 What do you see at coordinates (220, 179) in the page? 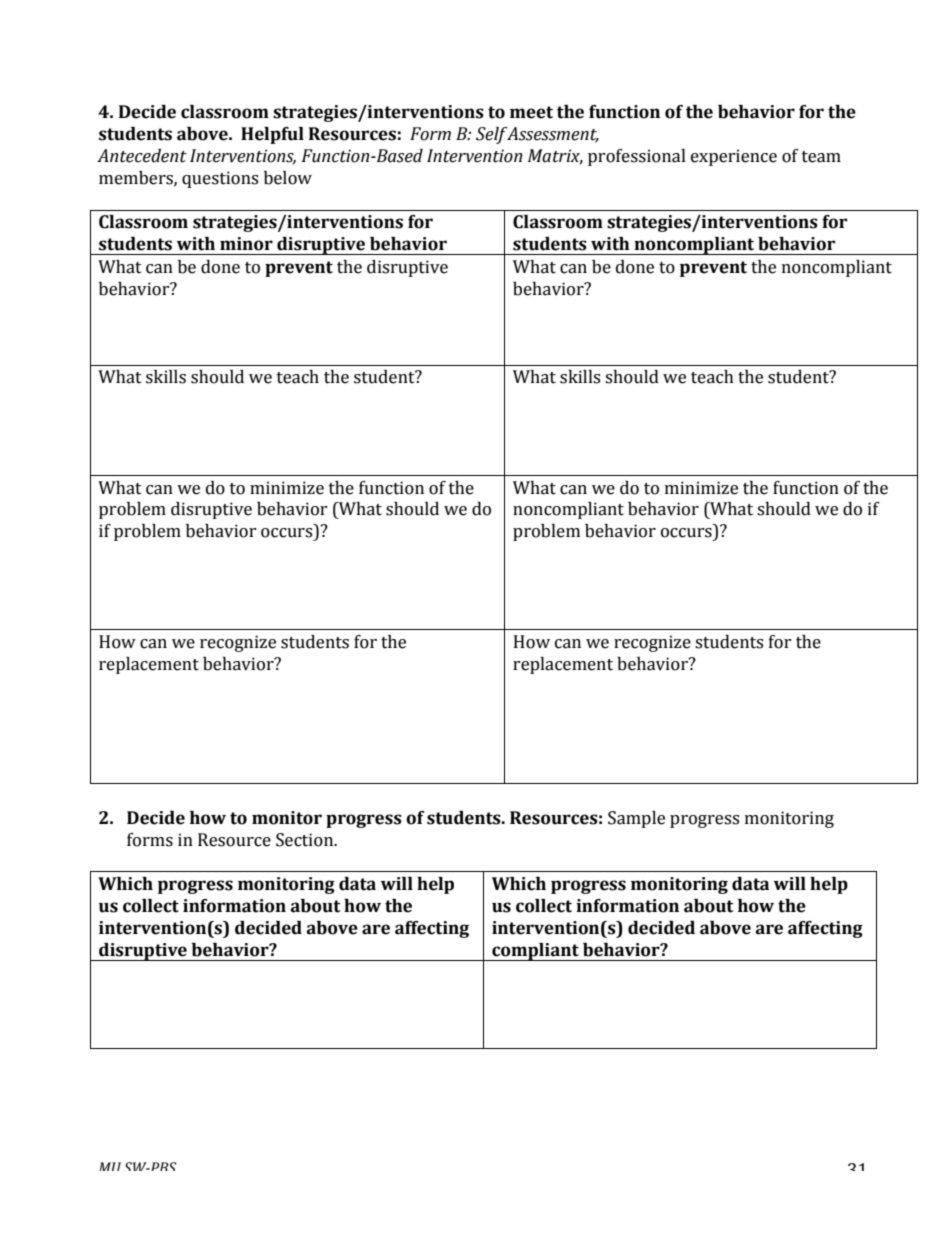
I see `questions` at bounding box center [220, 179].
